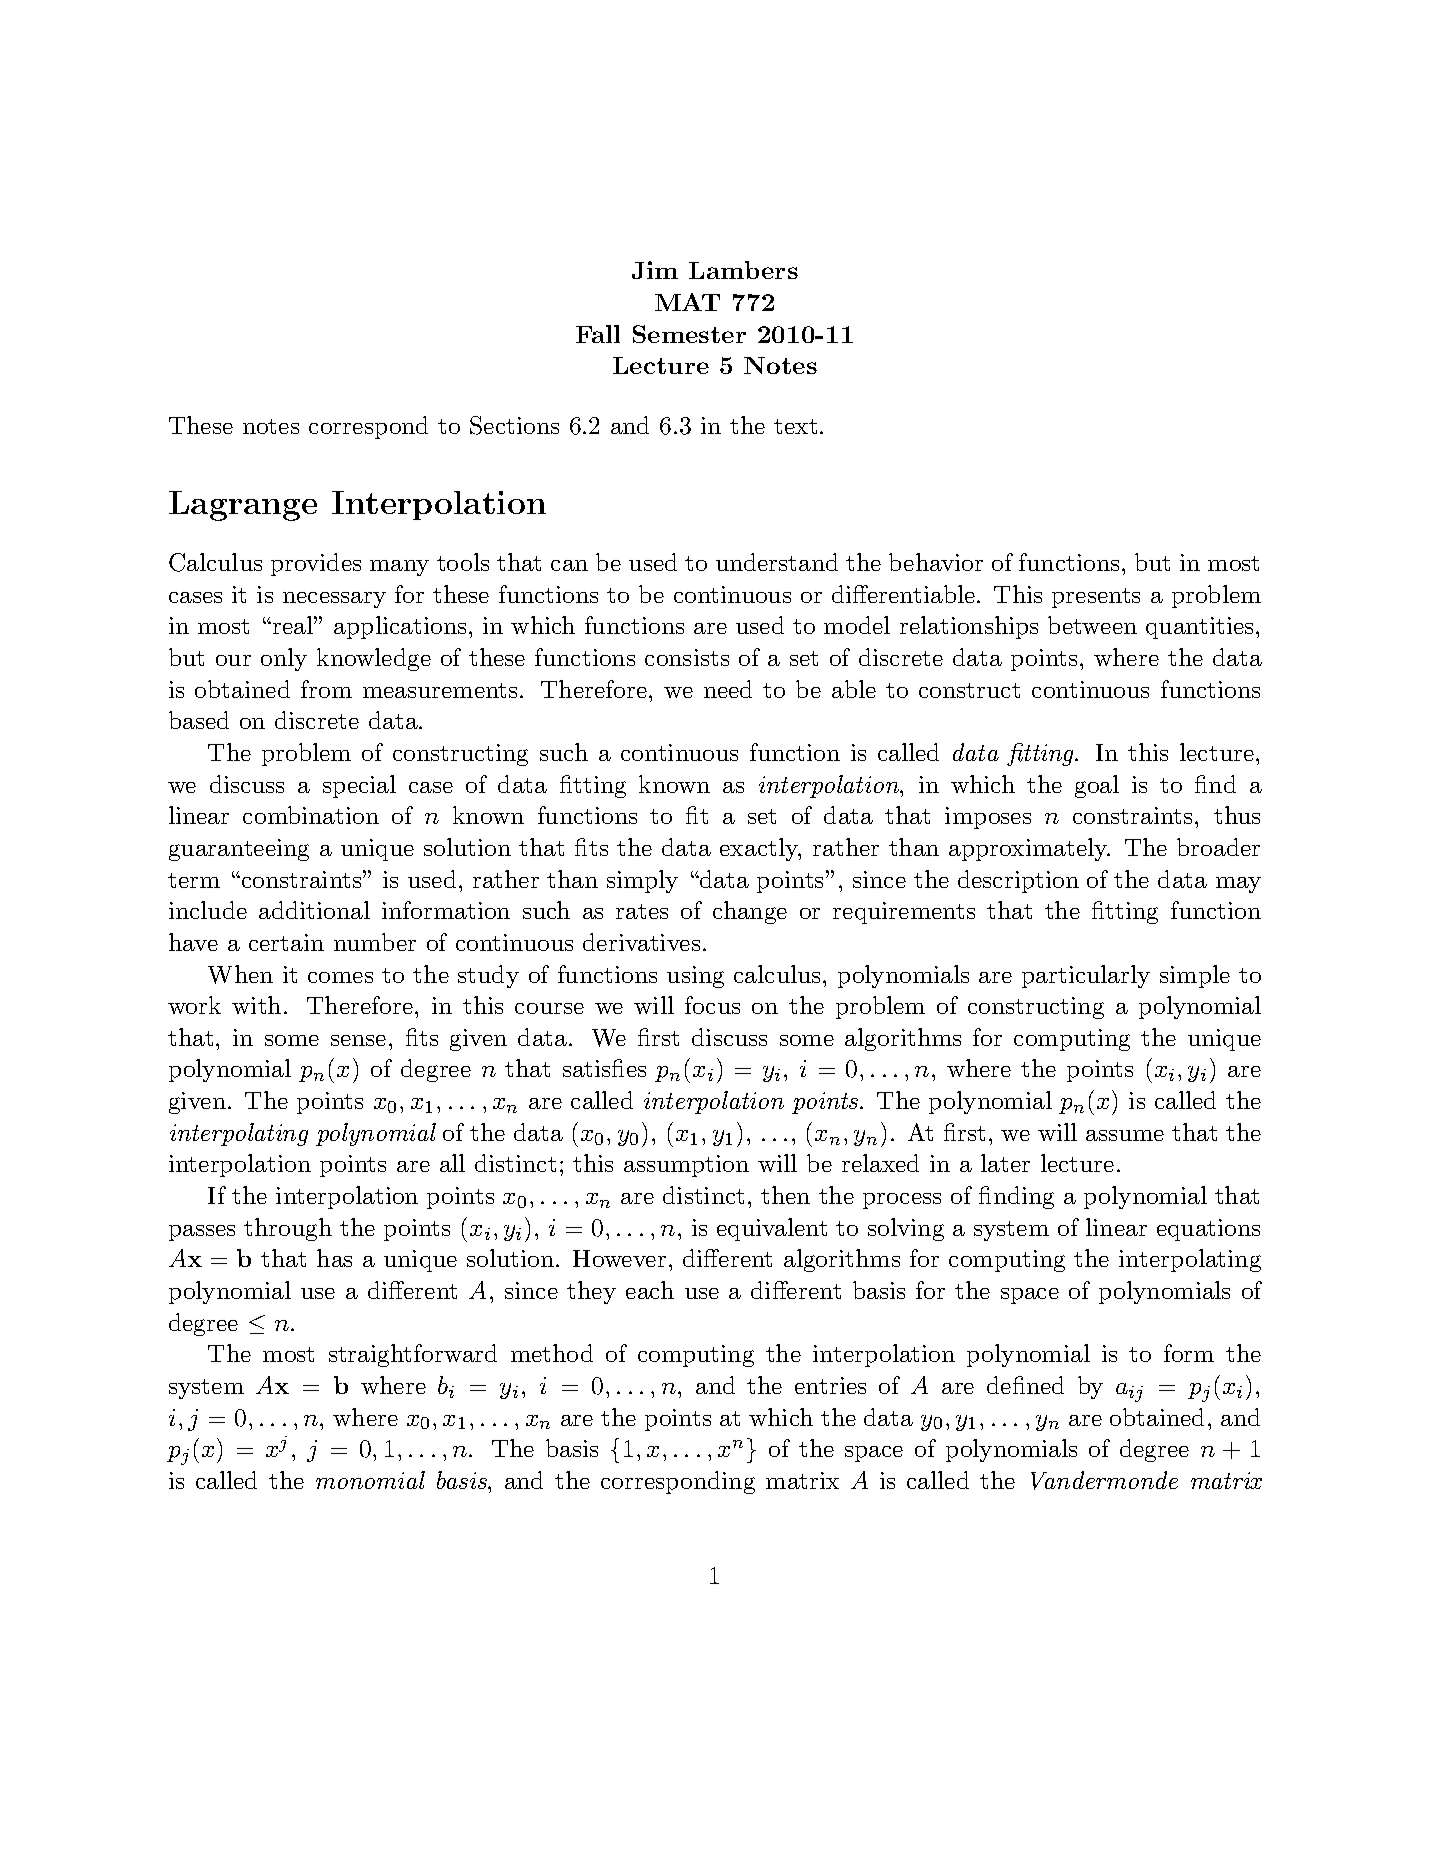 The width and height of the screenshot is (1430, 1850). Describe the element at coordinates (795, 426) in the screenshot. I see `text` at that location.
